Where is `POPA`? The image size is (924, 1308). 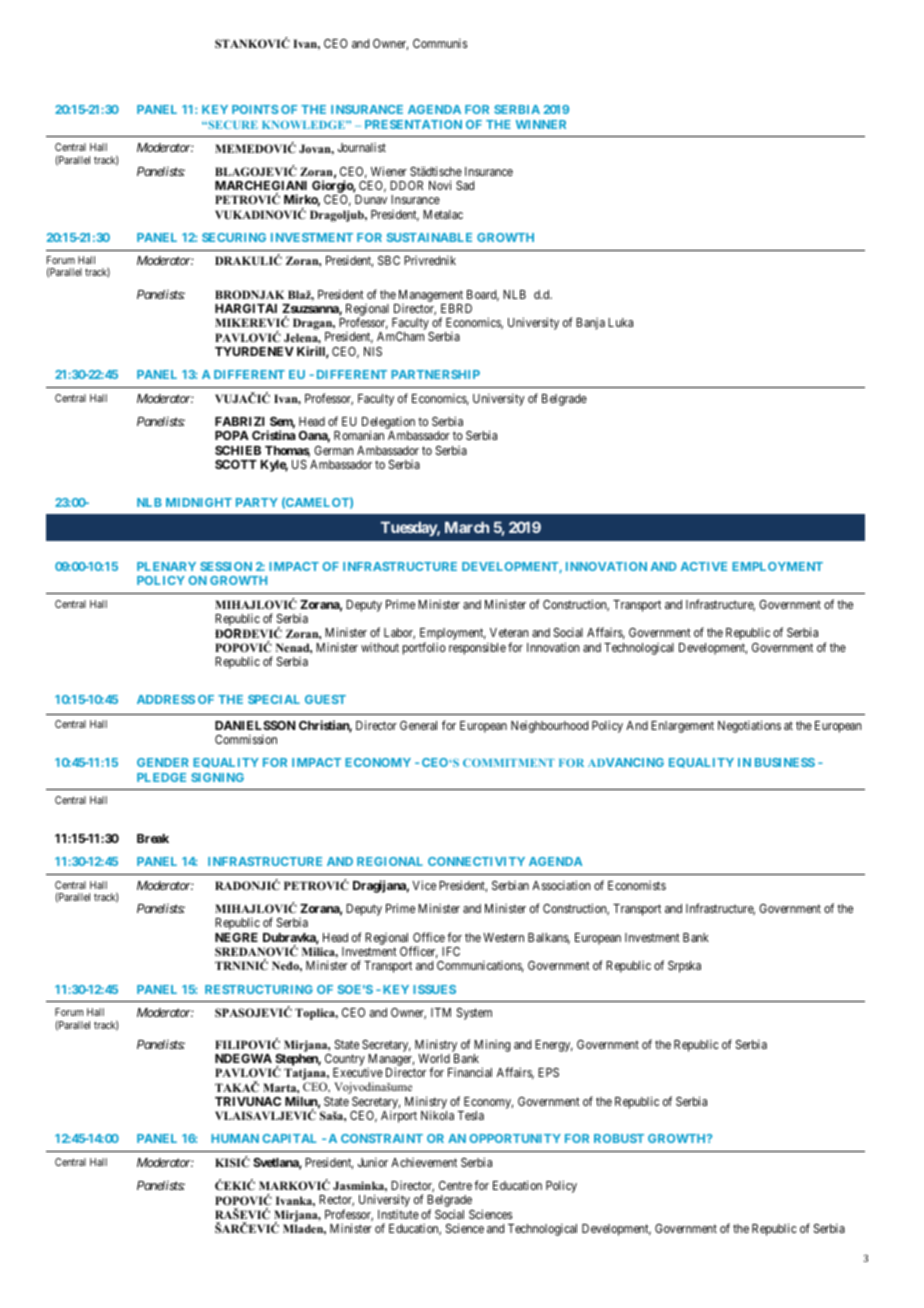 POPA is located at coordinates (232, 435).
